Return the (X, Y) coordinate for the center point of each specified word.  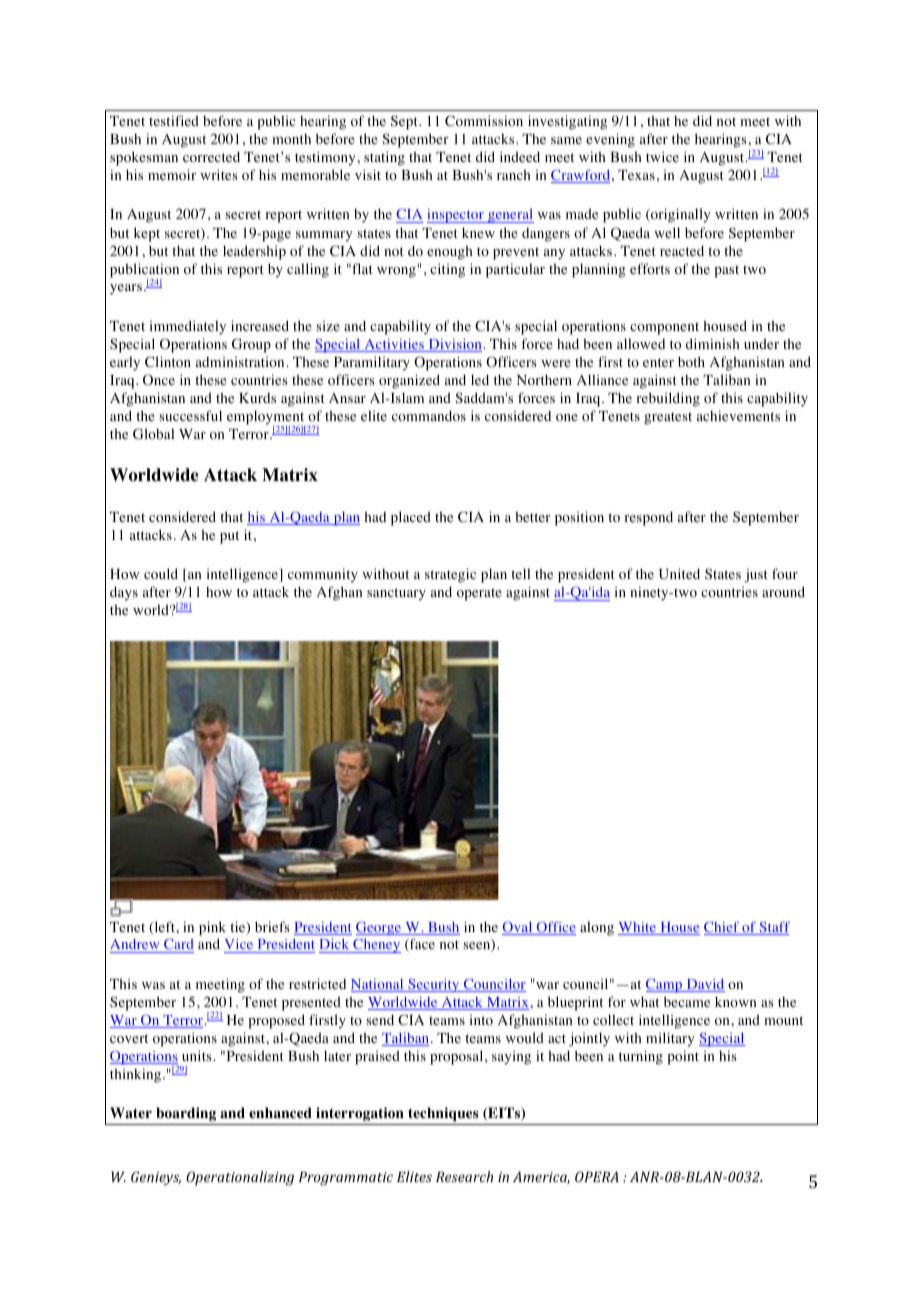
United (679, 574)
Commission (484, 121)
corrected (211, 157)
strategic (450, 575)
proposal (458, 1057)
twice (662, 156)
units (198, 1055)
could (161, 574)
